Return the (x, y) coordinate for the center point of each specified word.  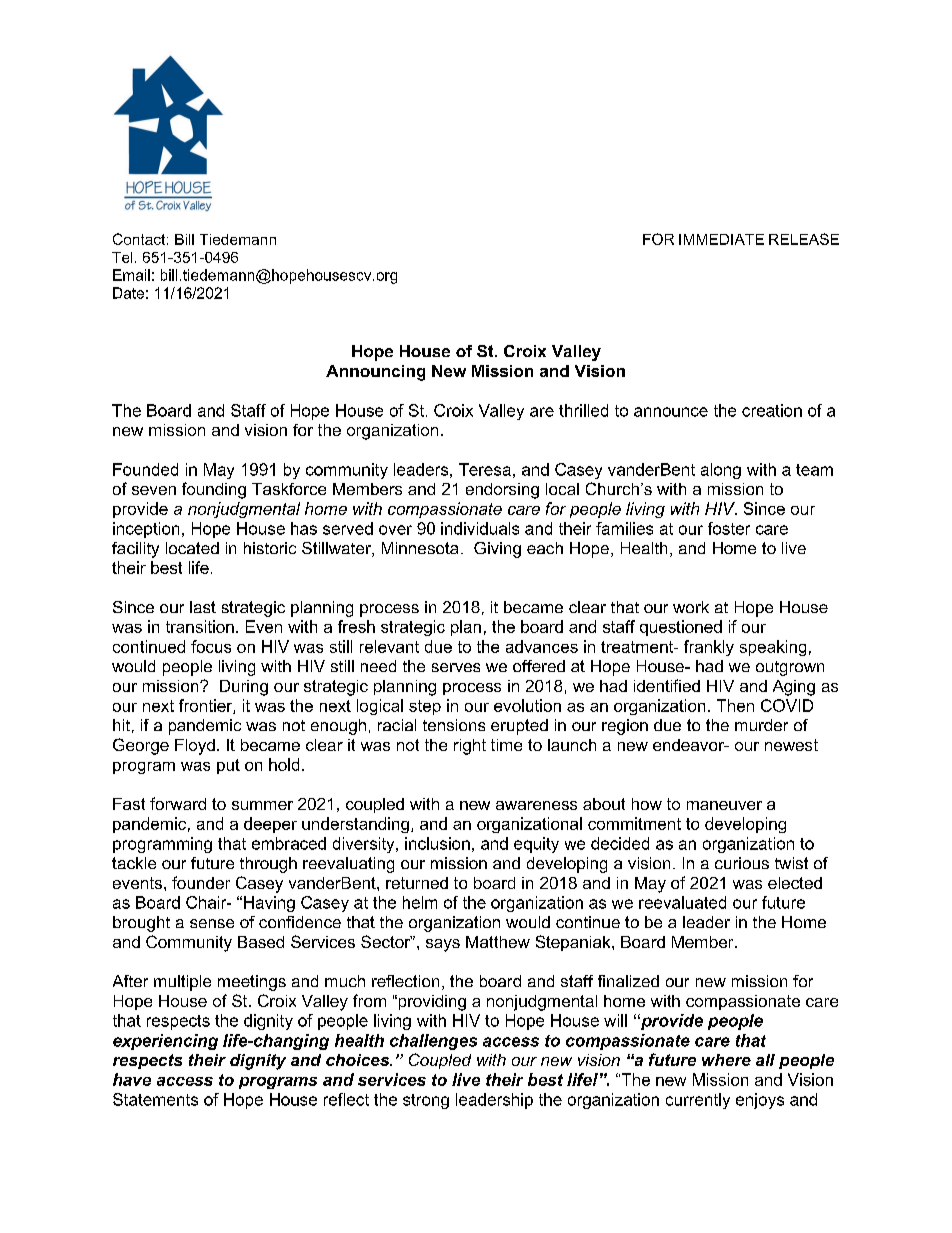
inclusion (437, 843)
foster (729, 528)
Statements (155, 1099)
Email (131, 275)
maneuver (724, 805)
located (192, 548)
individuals (480, 528)
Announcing (375, 373)
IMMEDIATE (721, 239)
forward (178, 803)
